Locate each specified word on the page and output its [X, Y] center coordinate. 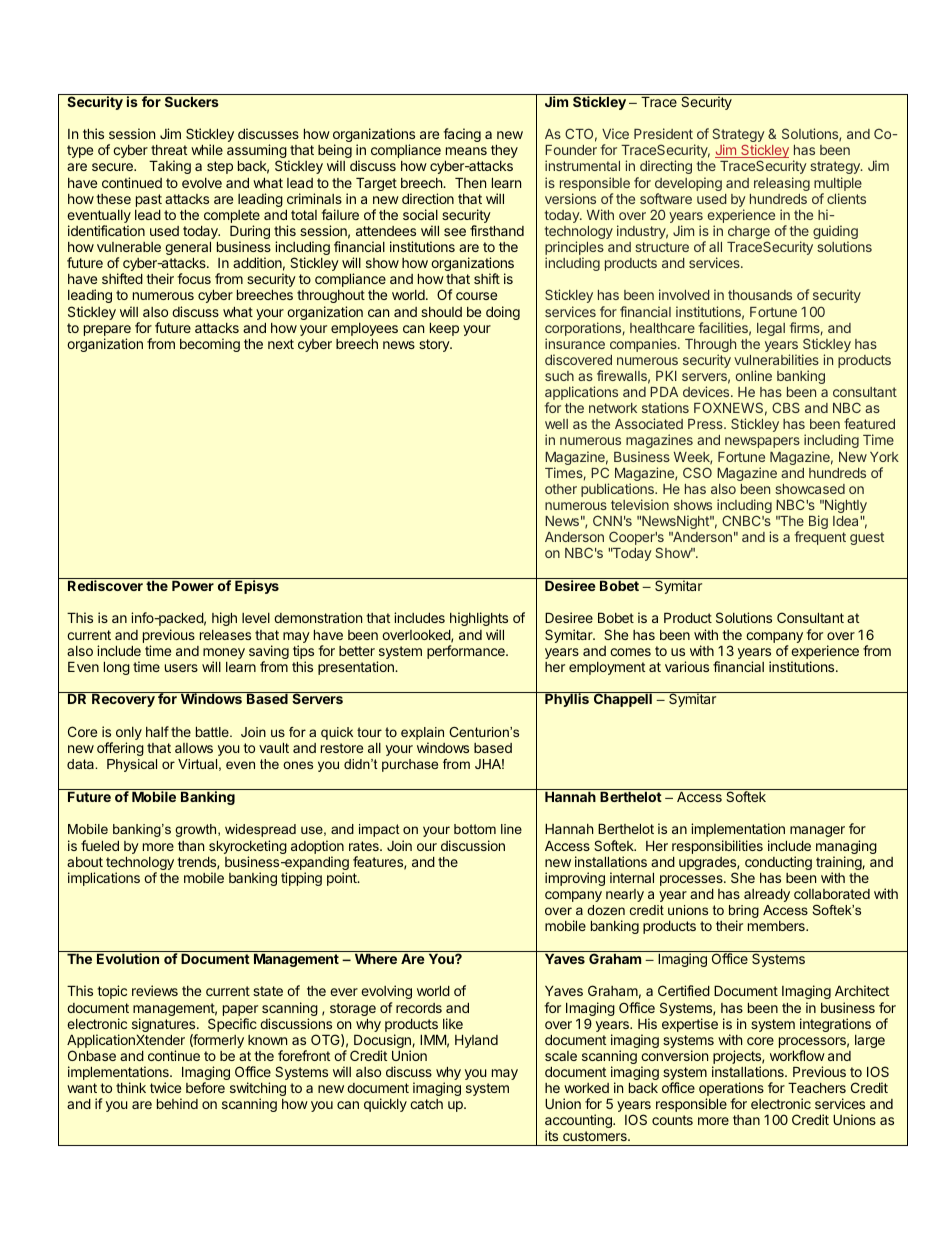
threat [169, 150]
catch [426, 1104]
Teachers [817, 1088]
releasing [782, 184]
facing [462, 135]
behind [177, 1103]
